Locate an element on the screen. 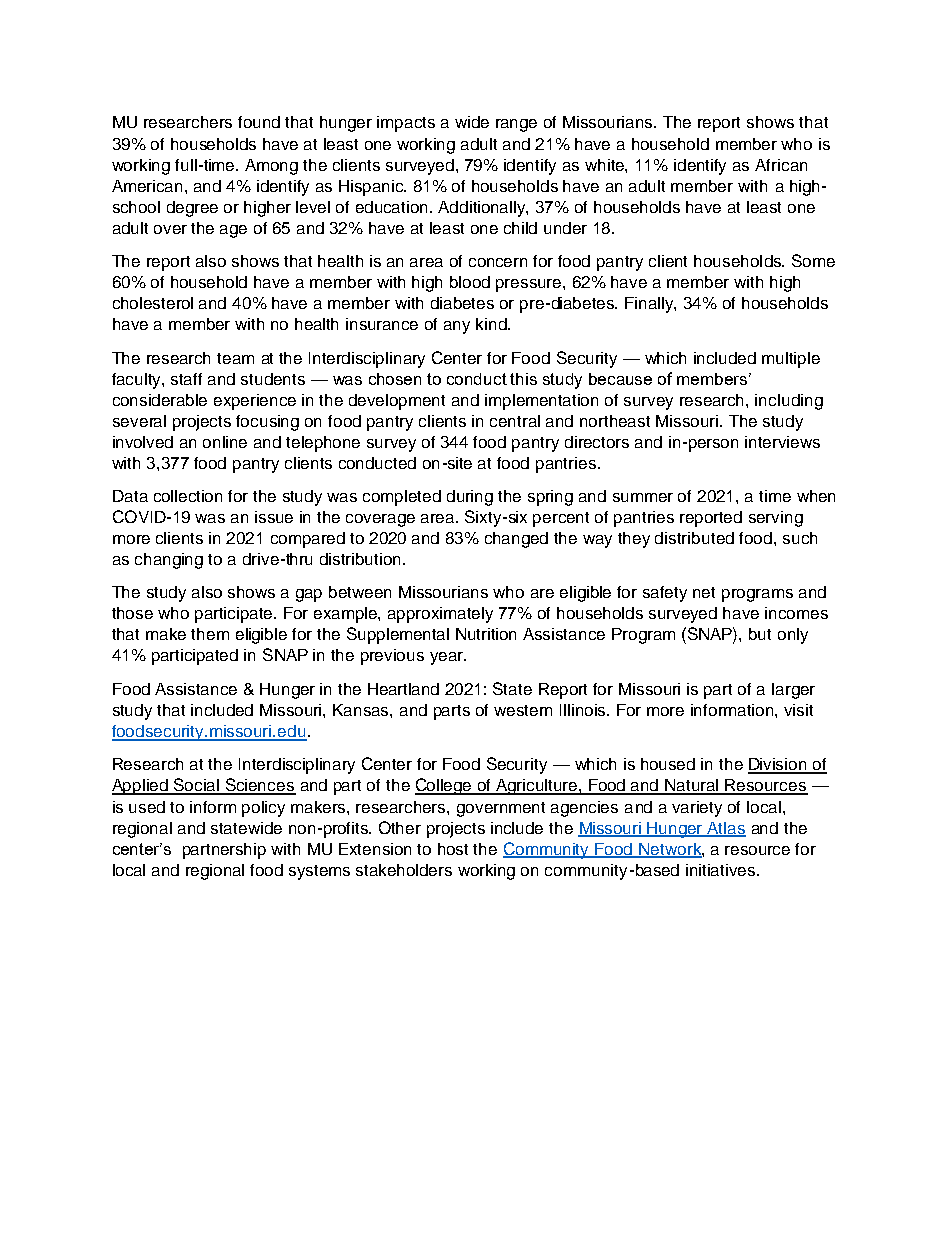 Image resolution: width=952 pixels, height=1233 pixels. found is located at coordinates (259, 122).
